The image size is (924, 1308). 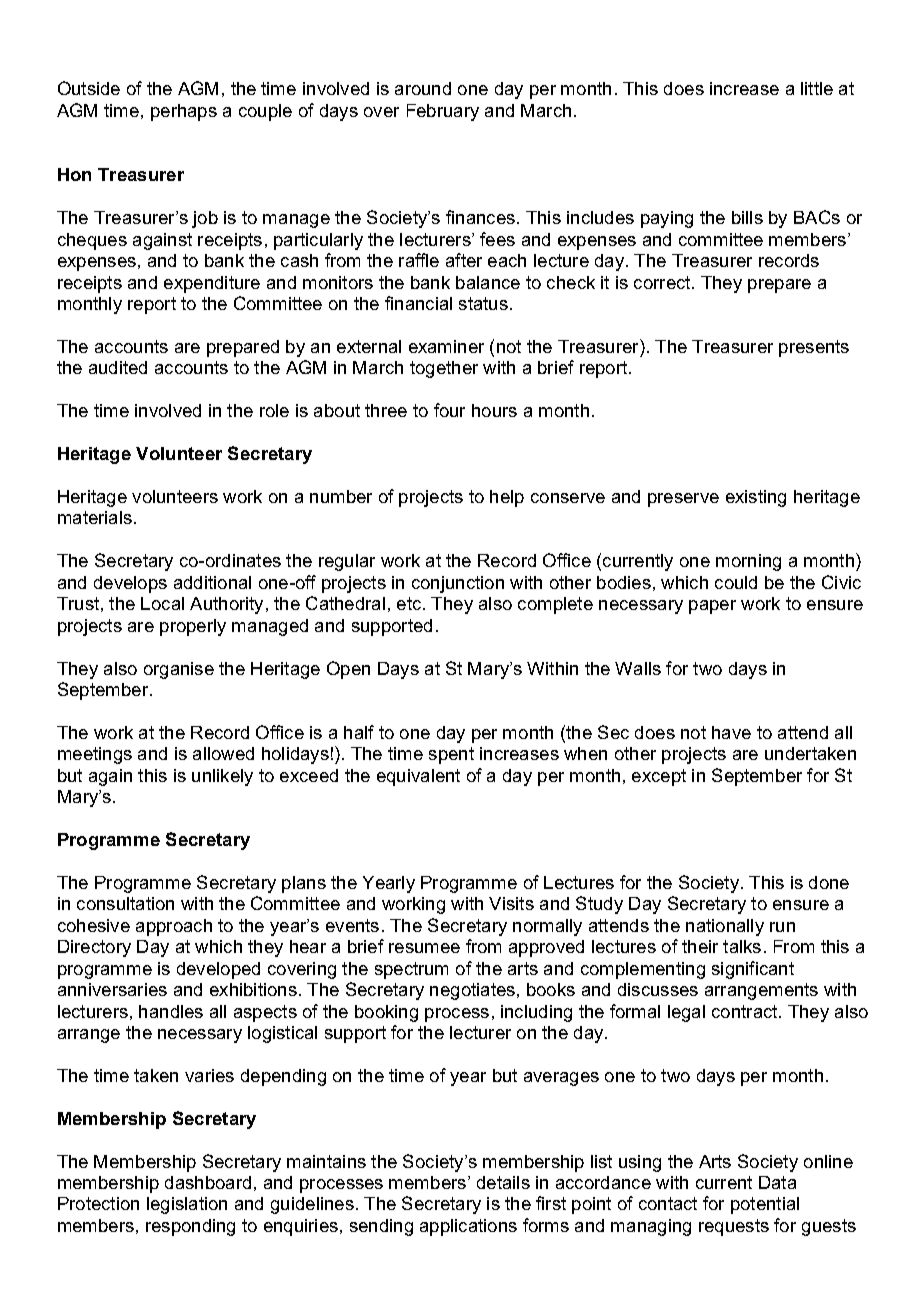 What do you see at coordinates (443, 112) in the page?
I see `February` at bounding box center [443, 112].
